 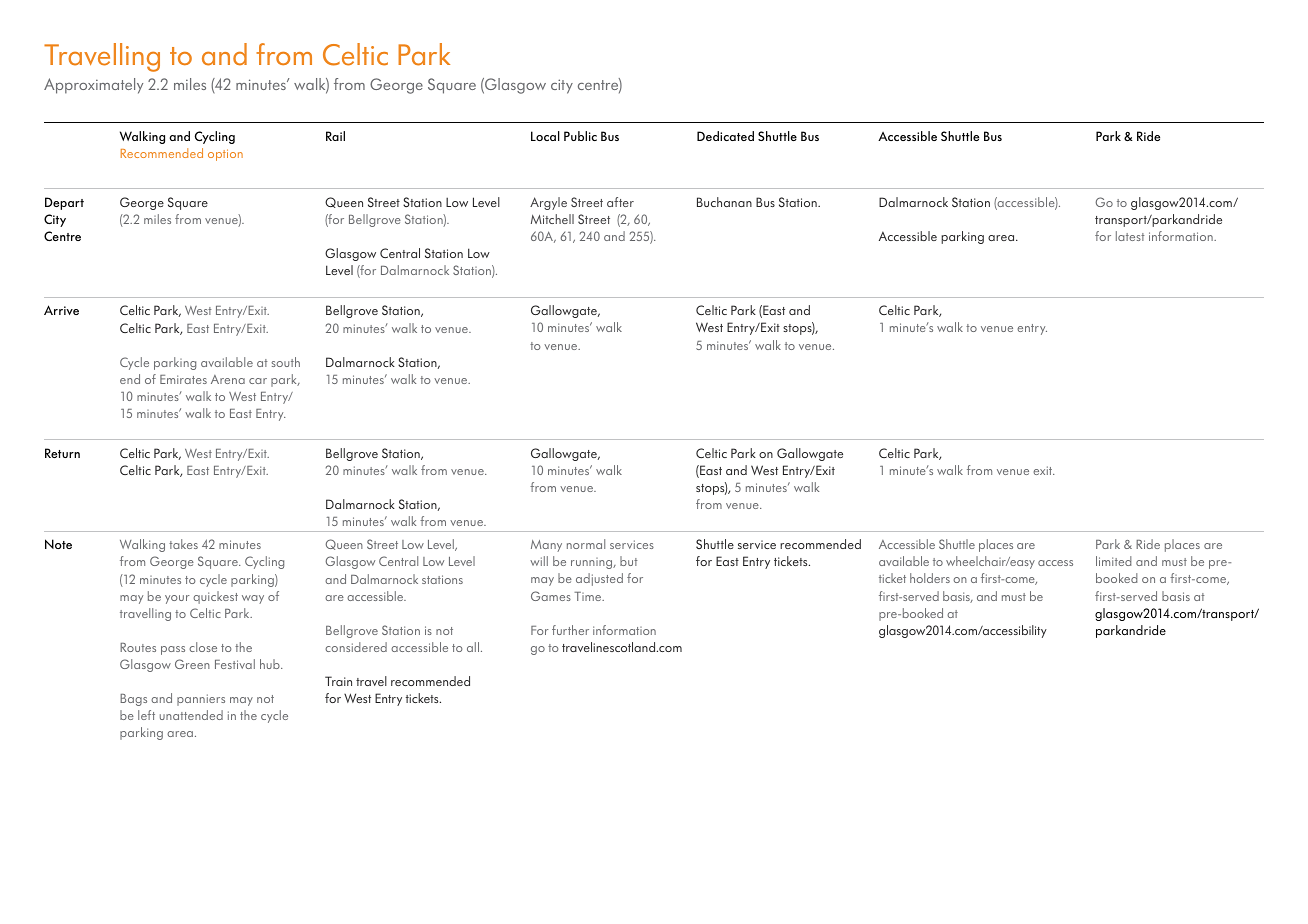 I want to click on Approximately, so click(x=93, y=86).
